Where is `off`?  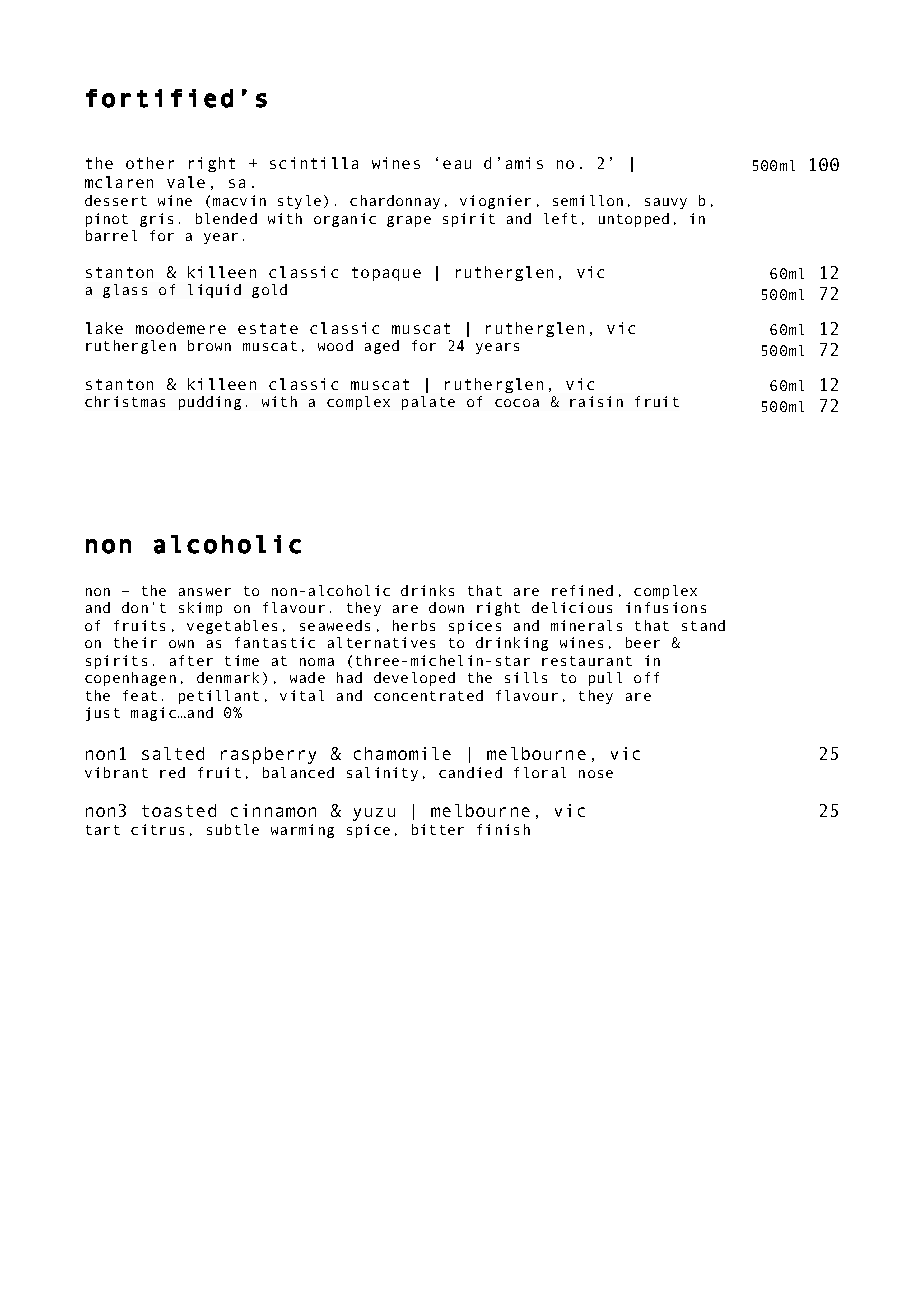 off is located at coordinates (646, 677).
